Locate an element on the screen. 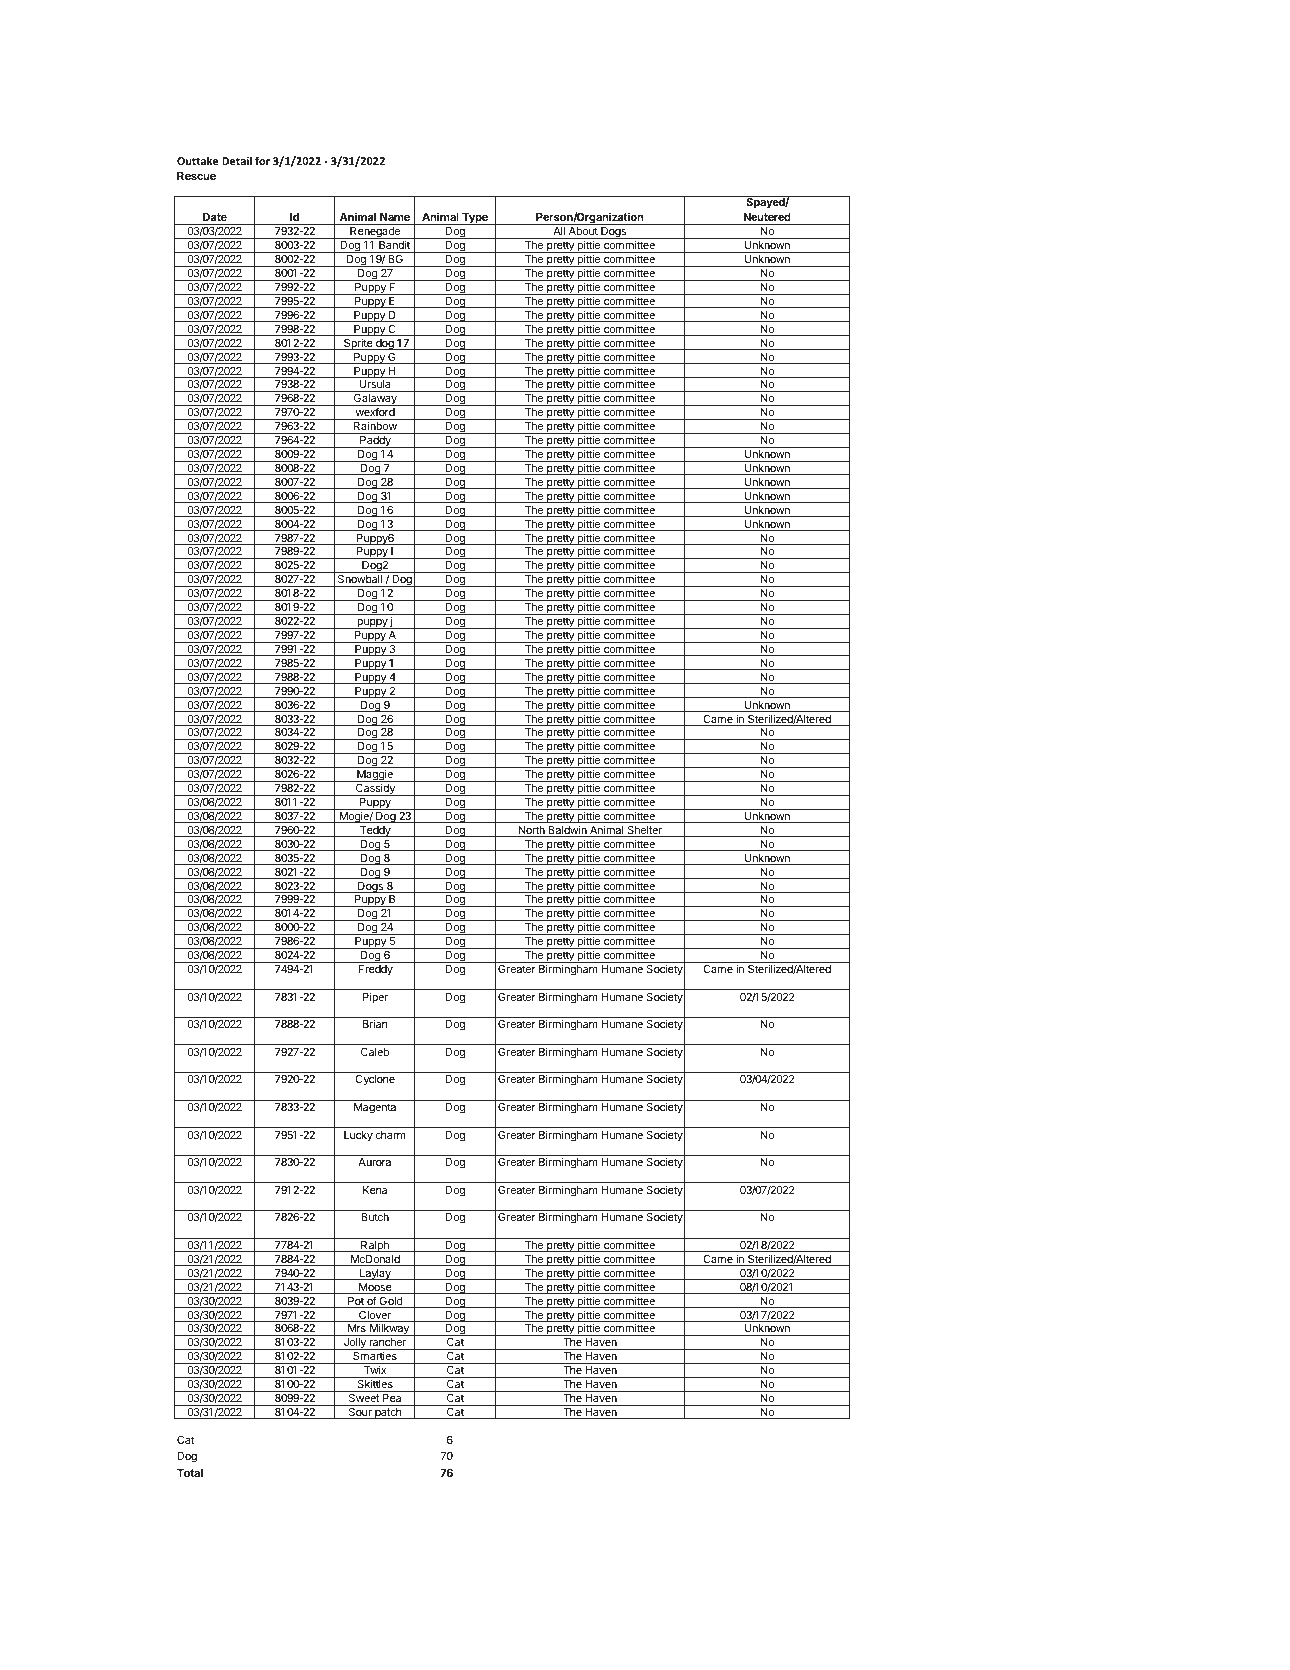  Piper is located at coordinates (375, 997).
